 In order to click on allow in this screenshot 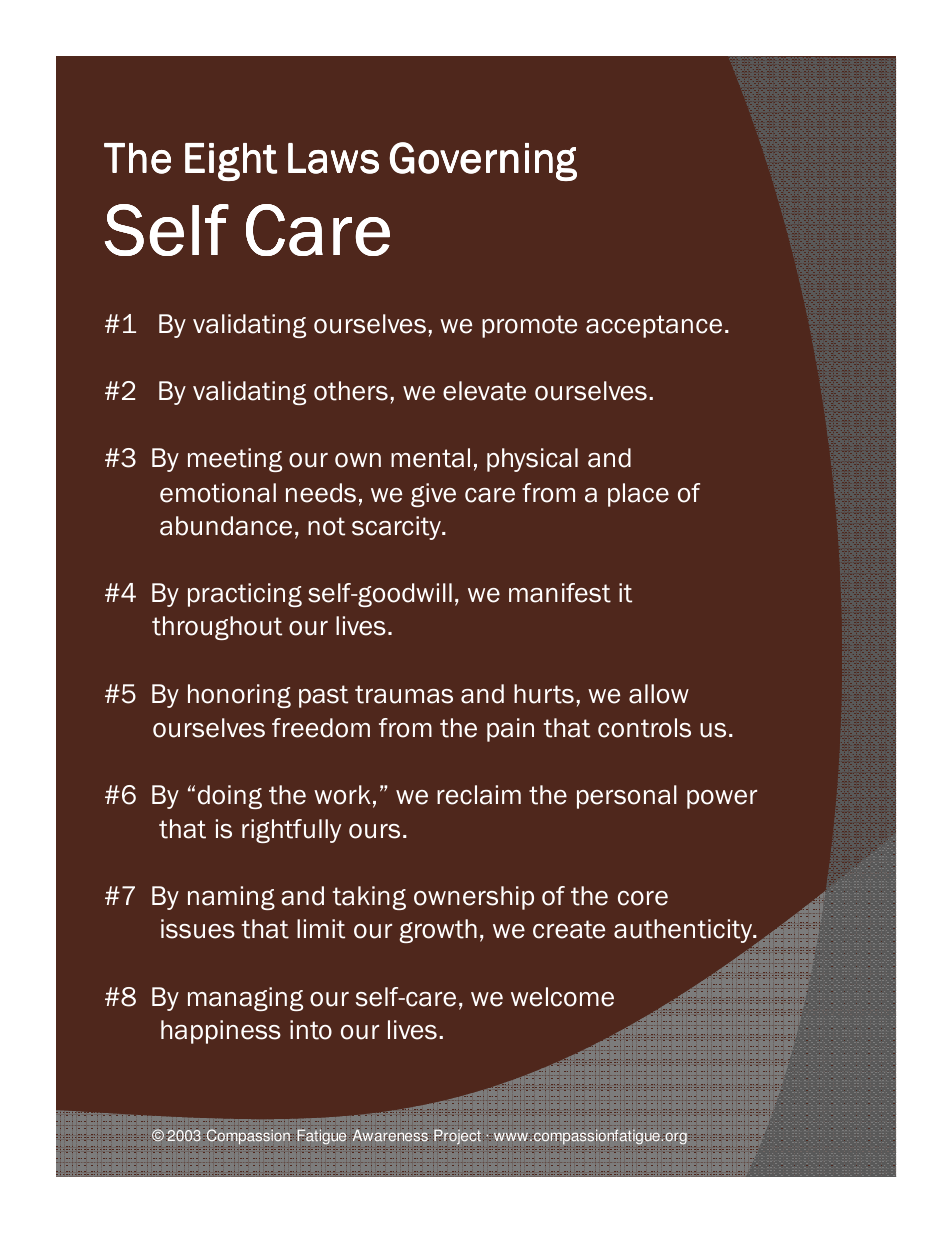, I will do `click(659, 694)`.
